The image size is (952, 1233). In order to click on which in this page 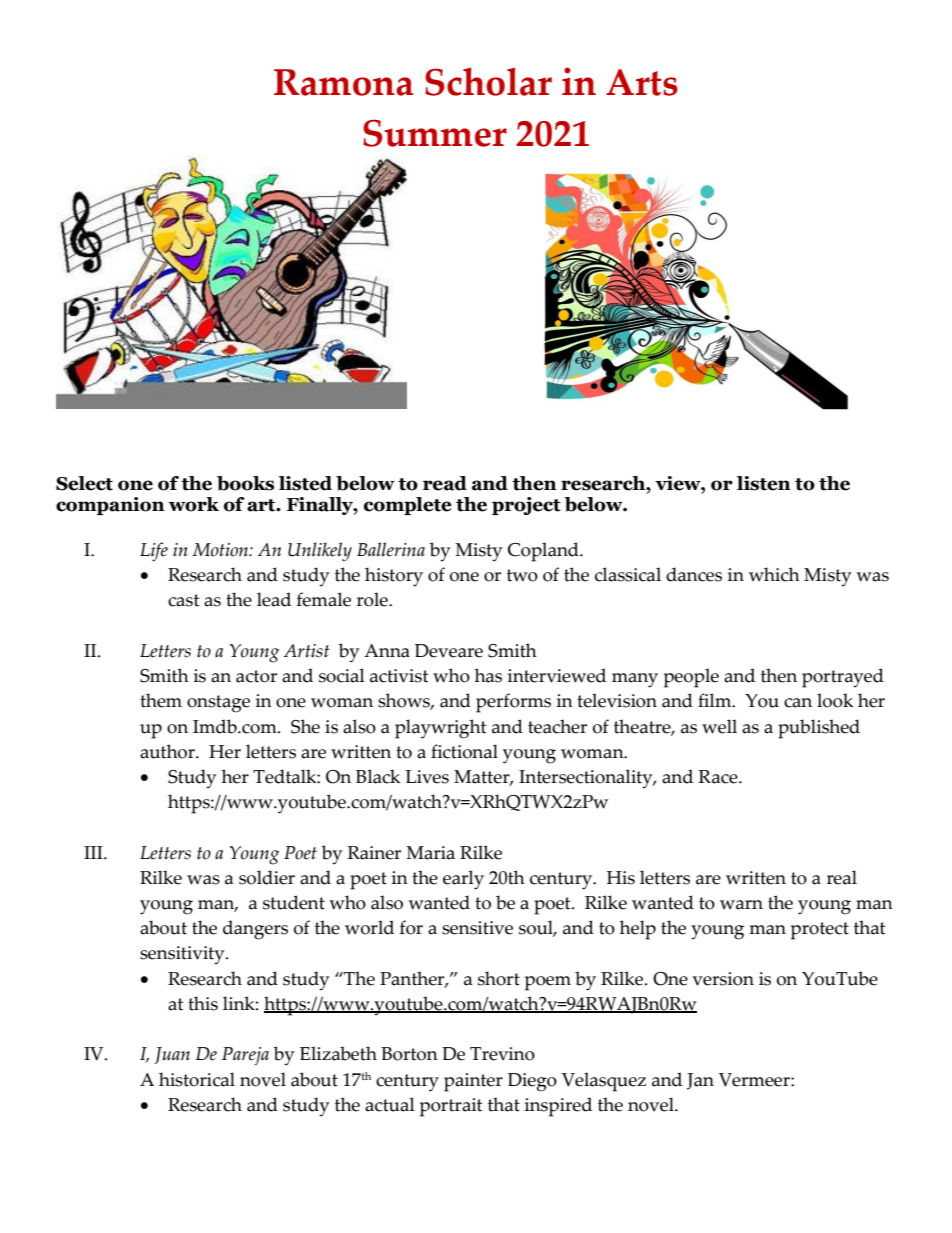, I will do `click(774, 574)`.
